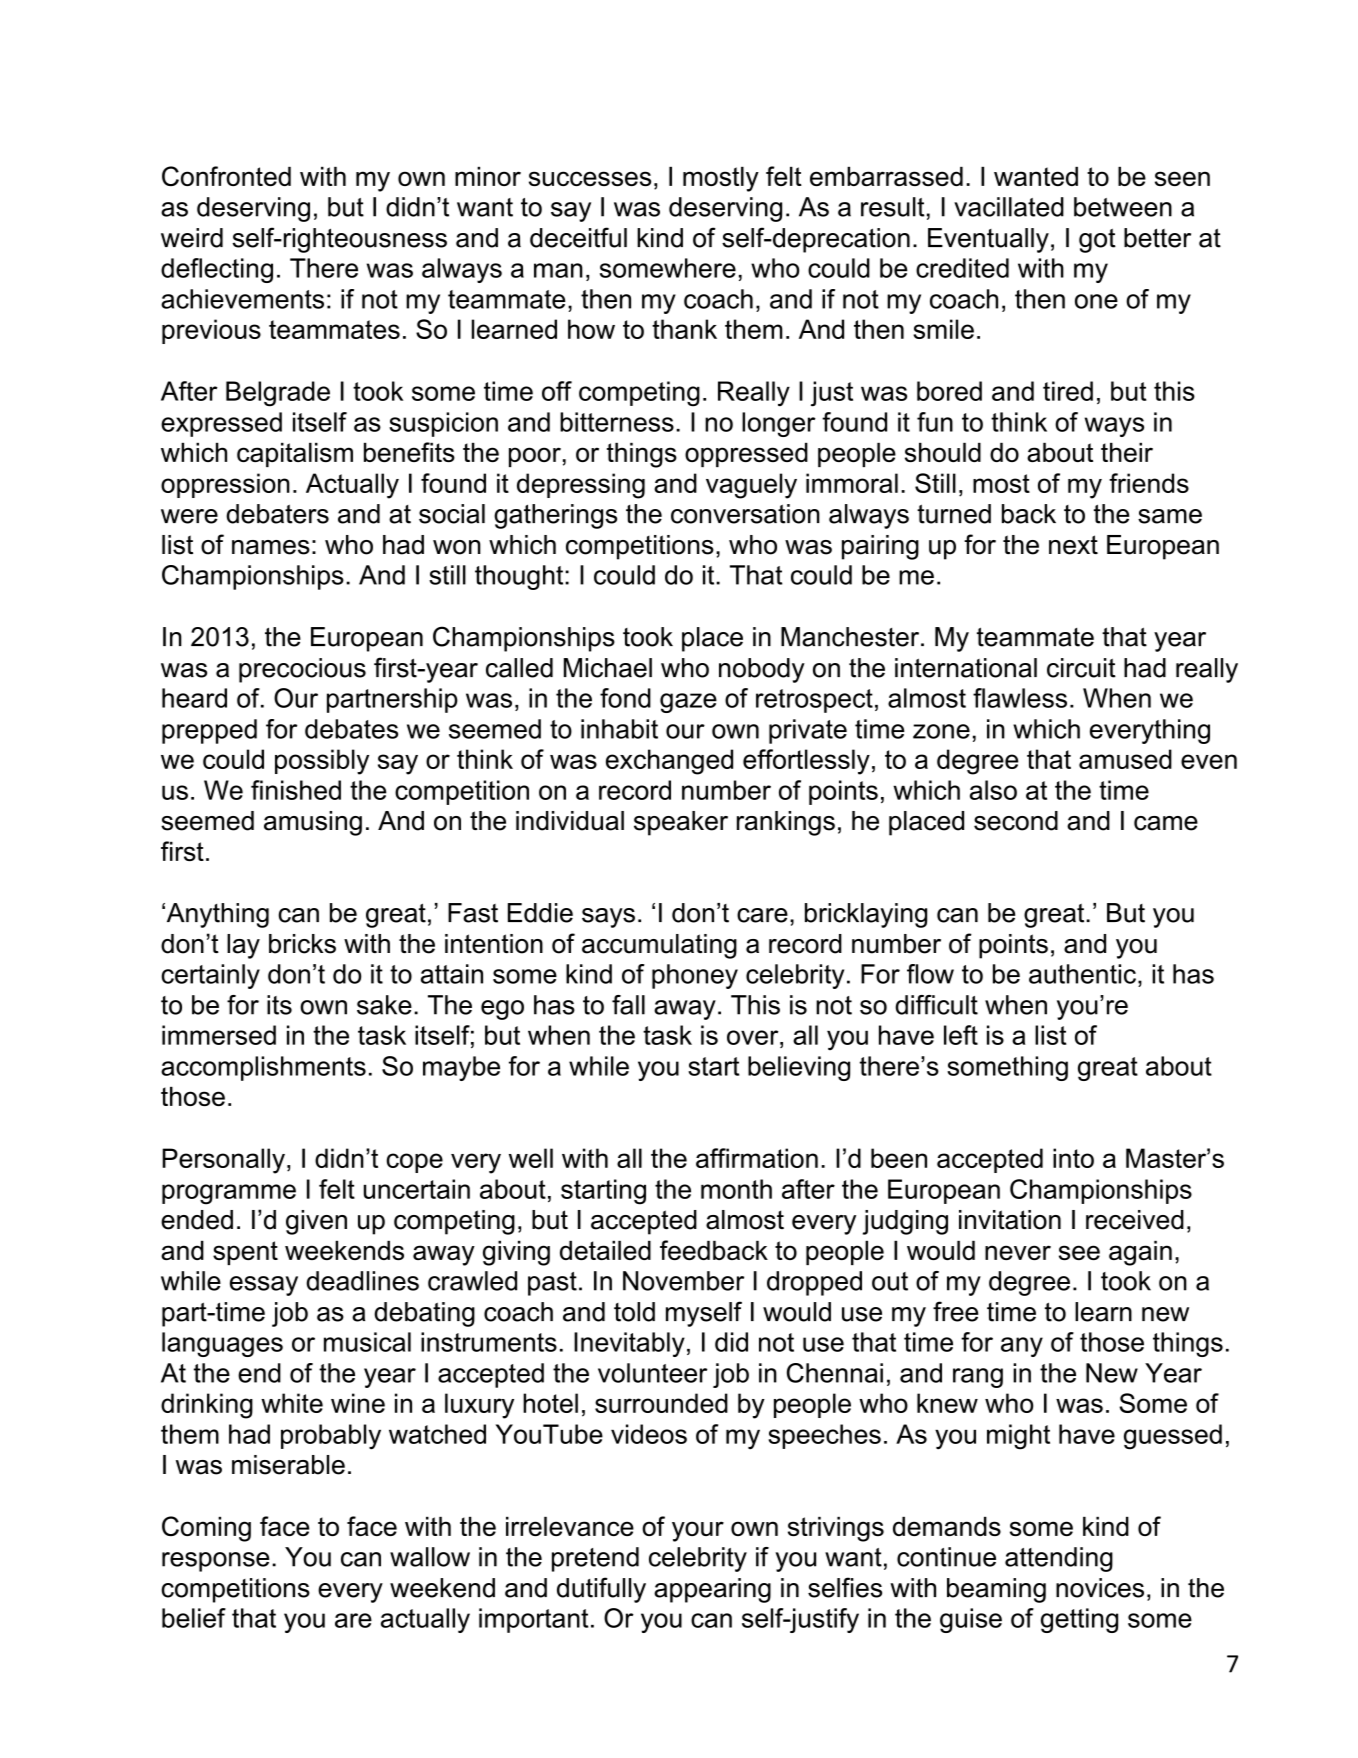  I want to click on November, so click(683, 1281).
